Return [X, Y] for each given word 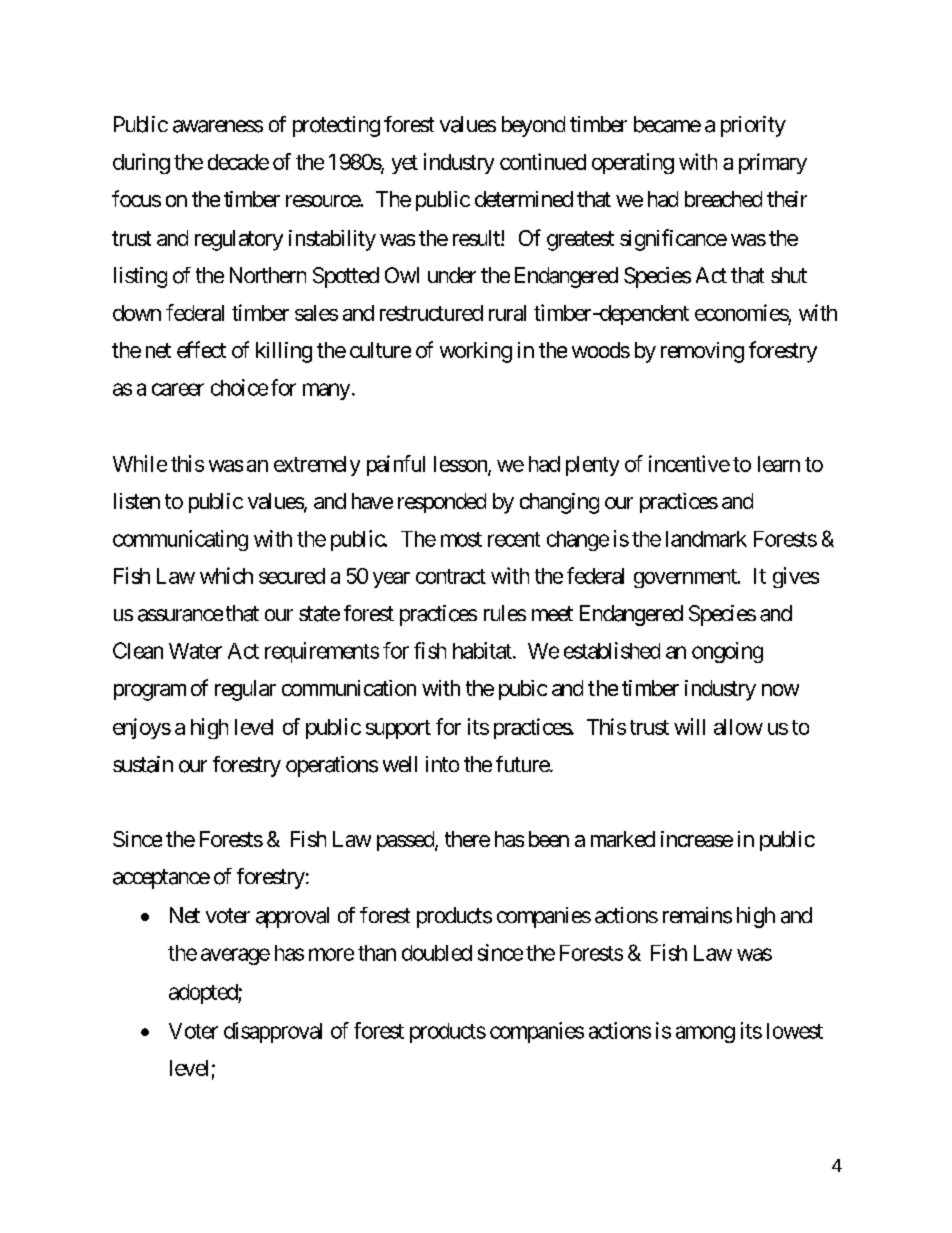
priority [753, 126]
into [442, 764]
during [141, 163]
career [178, 389]
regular [245, 690]
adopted [204, 994]
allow [738, 727]
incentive [689, 463]
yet [405, 164]
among [705, 1034]
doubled [437, 953]
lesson [461, 465]
